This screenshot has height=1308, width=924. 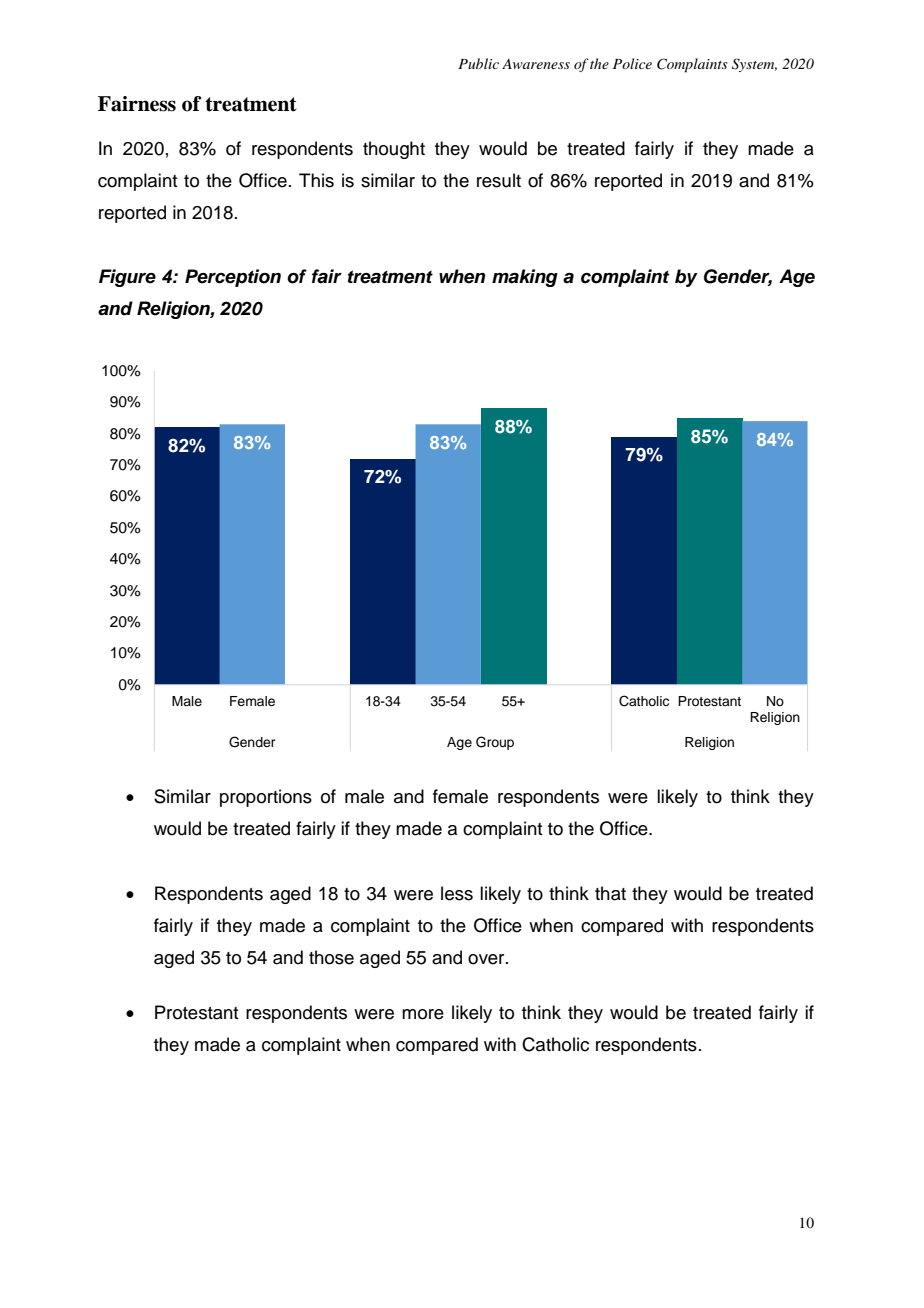 I want to click on more, so click(x=423, y=1014).
